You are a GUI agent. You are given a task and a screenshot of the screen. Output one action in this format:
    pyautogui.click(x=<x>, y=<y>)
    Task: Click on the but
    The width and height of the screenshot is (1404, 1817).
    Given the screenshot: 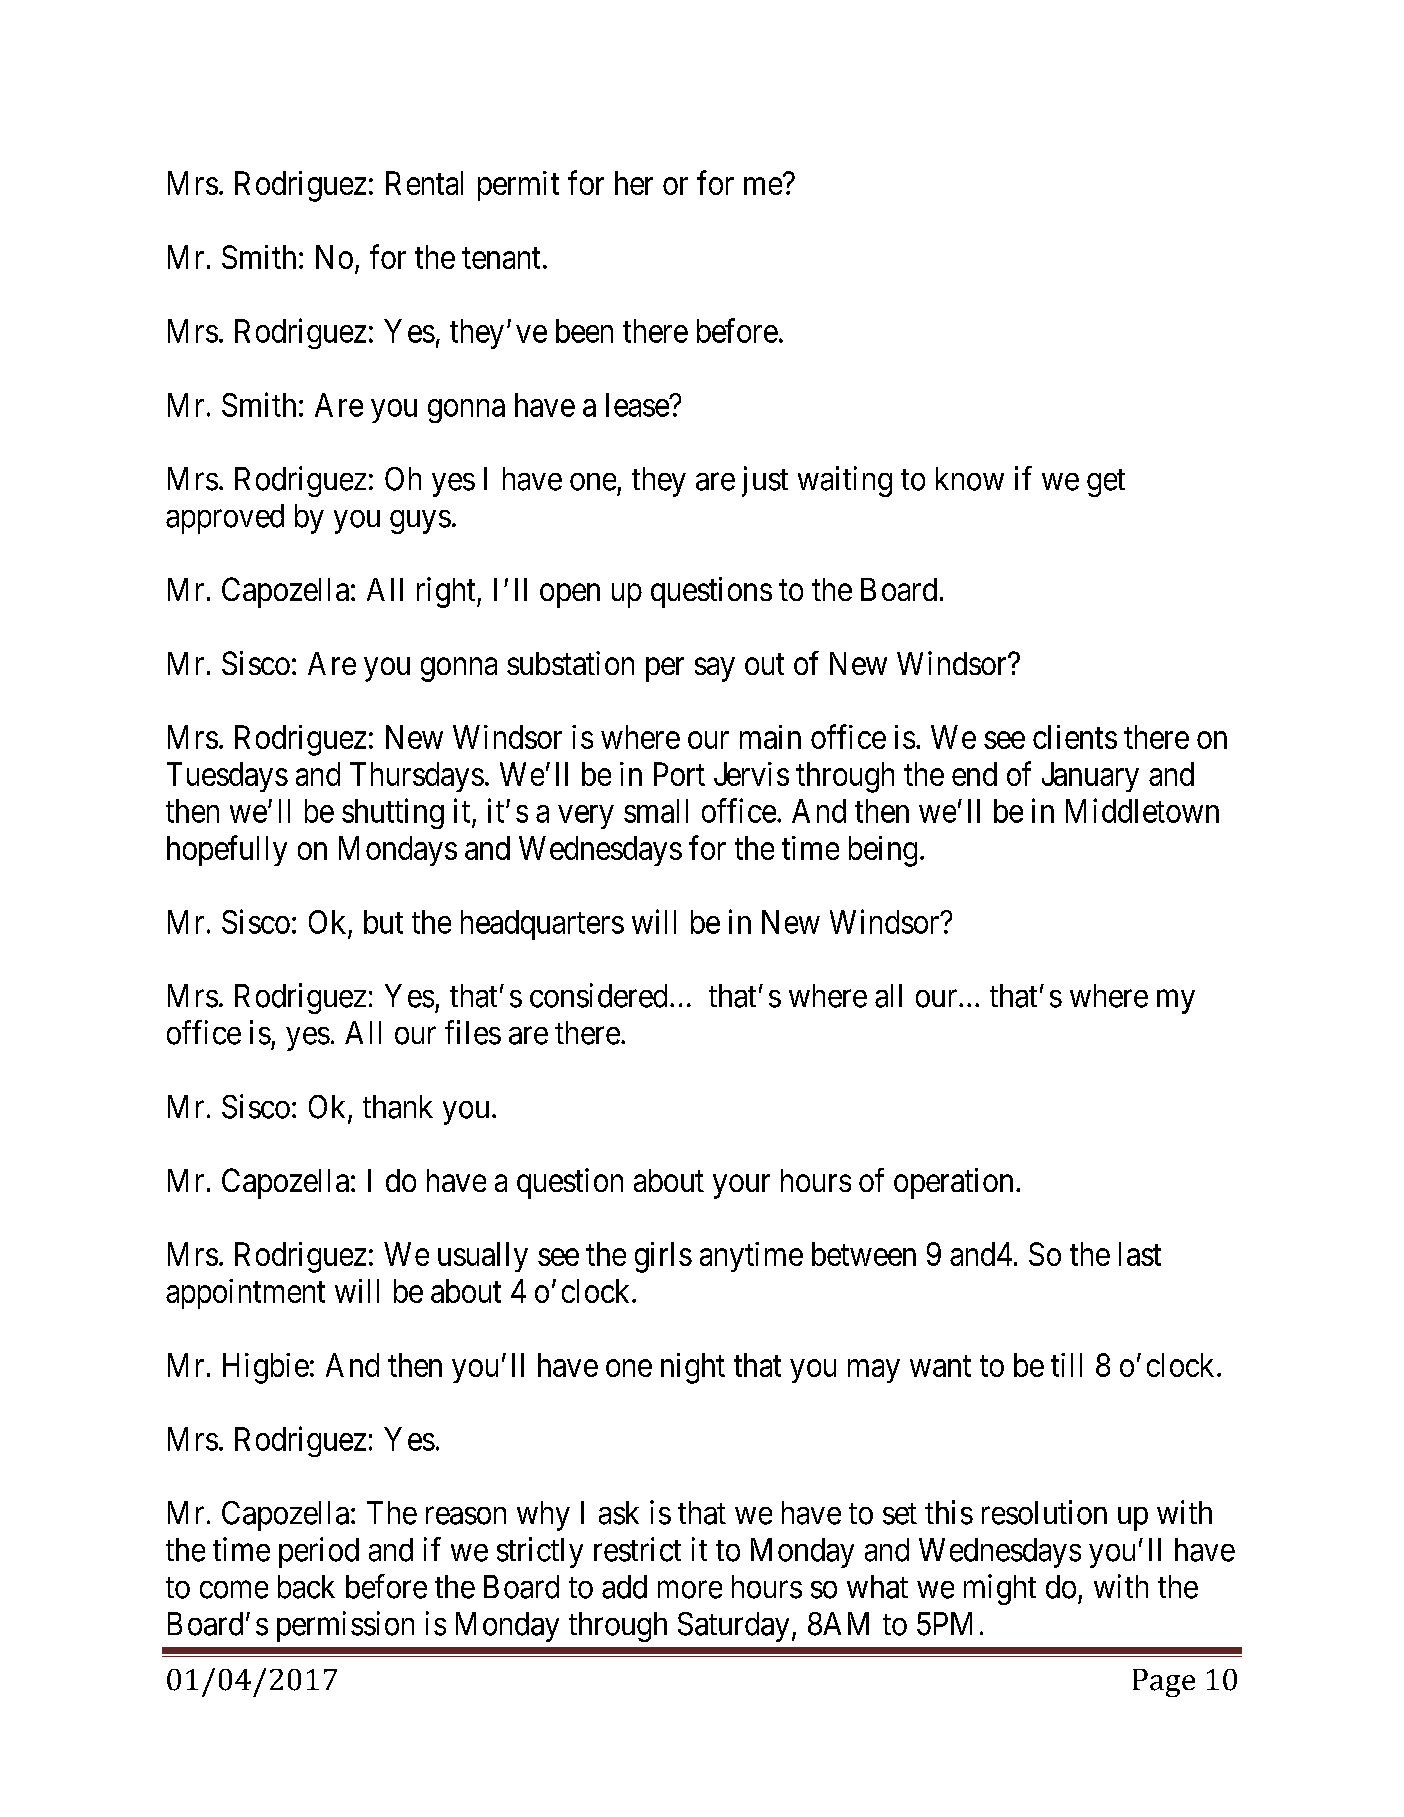 What is the action you would take?
    pyautogui.click(x=383, y=922)
